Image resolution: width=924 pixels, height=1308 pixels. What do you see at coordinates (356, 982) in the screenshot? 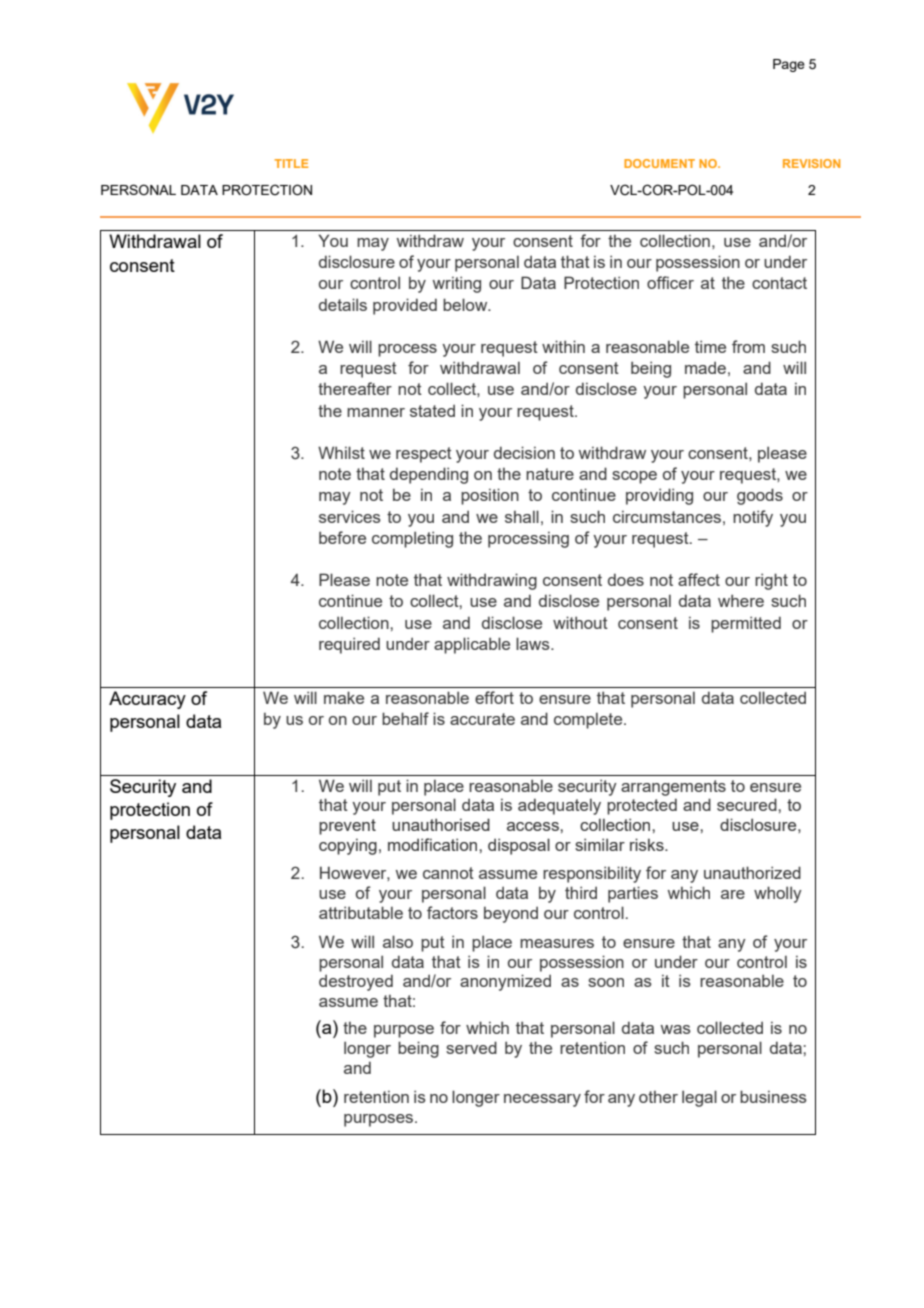
I see `destroyed` at bounding box center [356, 982].
